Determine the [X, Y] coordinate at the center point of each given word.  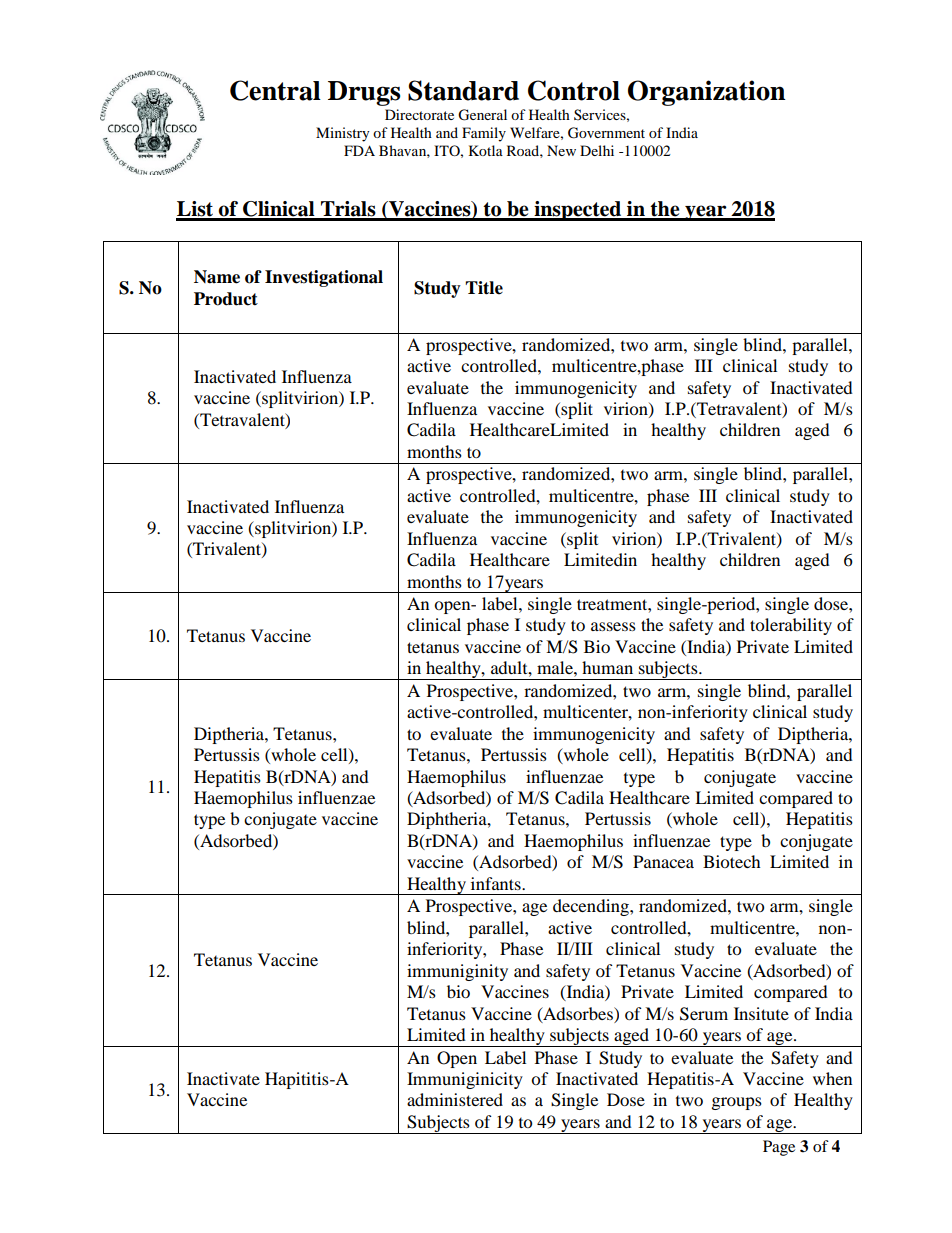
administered [455, 1099]
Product [226, 299]
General [482, 115]
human [607, 667]
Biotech [732, 861]
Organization [707, 93]
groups [737, 1103]
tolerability [791, 626]
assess [613, 626]
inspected [577, 211]
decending [592, 907]
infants [497, 883]
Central [275, 90]
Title [484, 288]
